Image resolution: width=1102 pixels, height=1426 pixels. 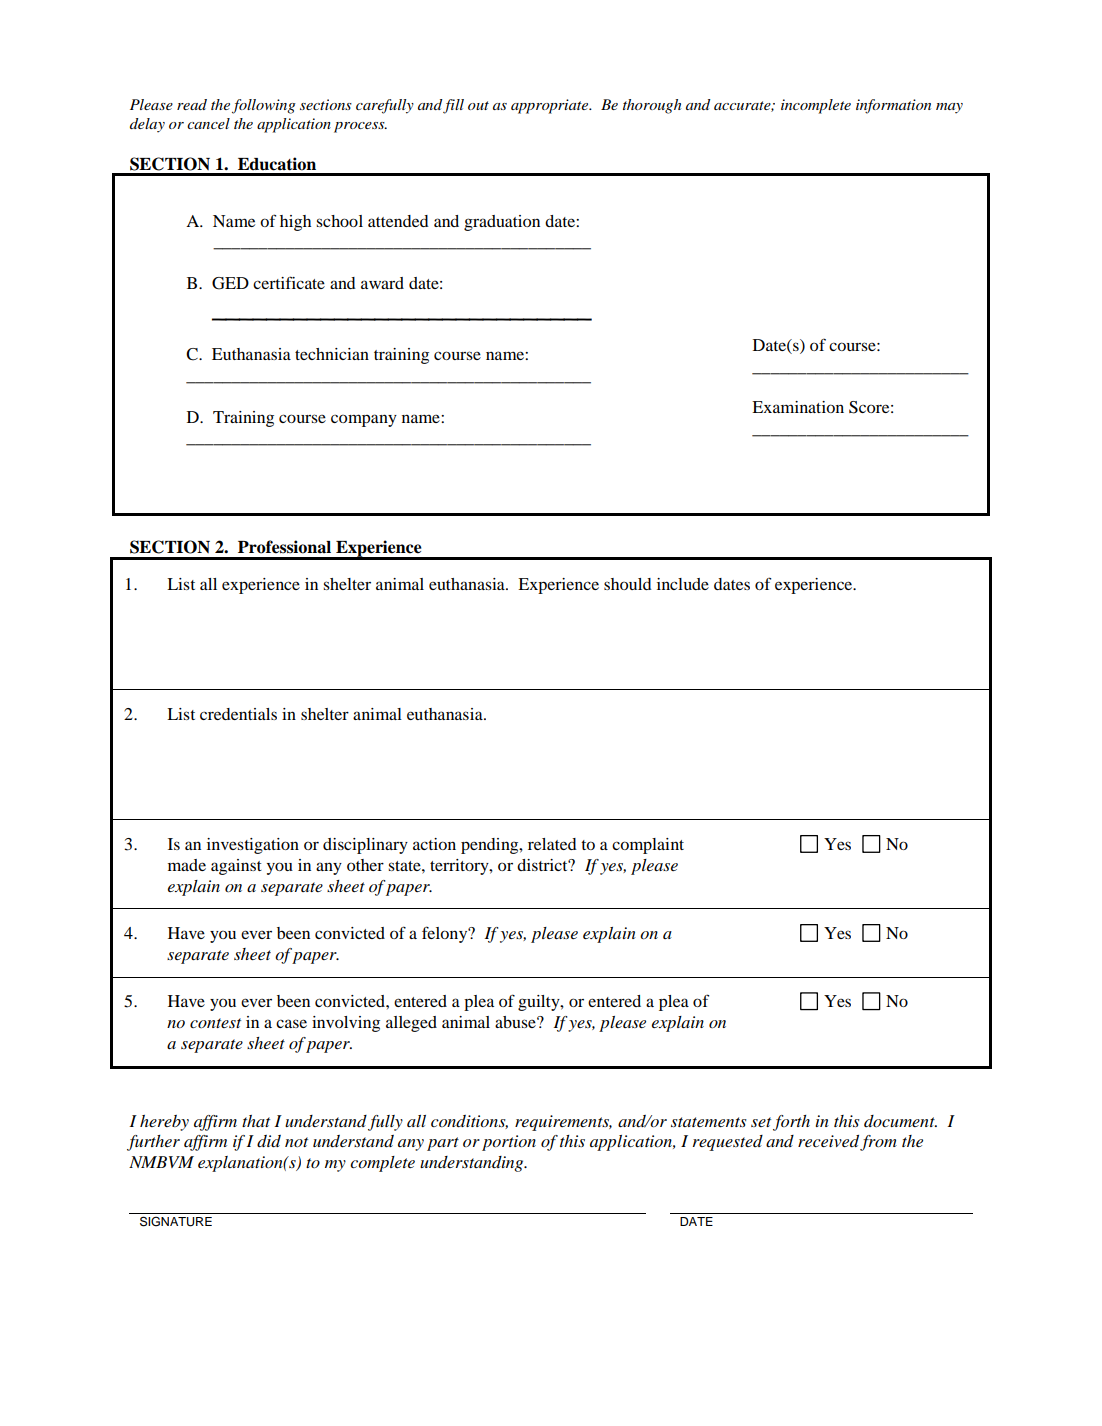 I want to click on cancel, so click(x=208, y=123).
